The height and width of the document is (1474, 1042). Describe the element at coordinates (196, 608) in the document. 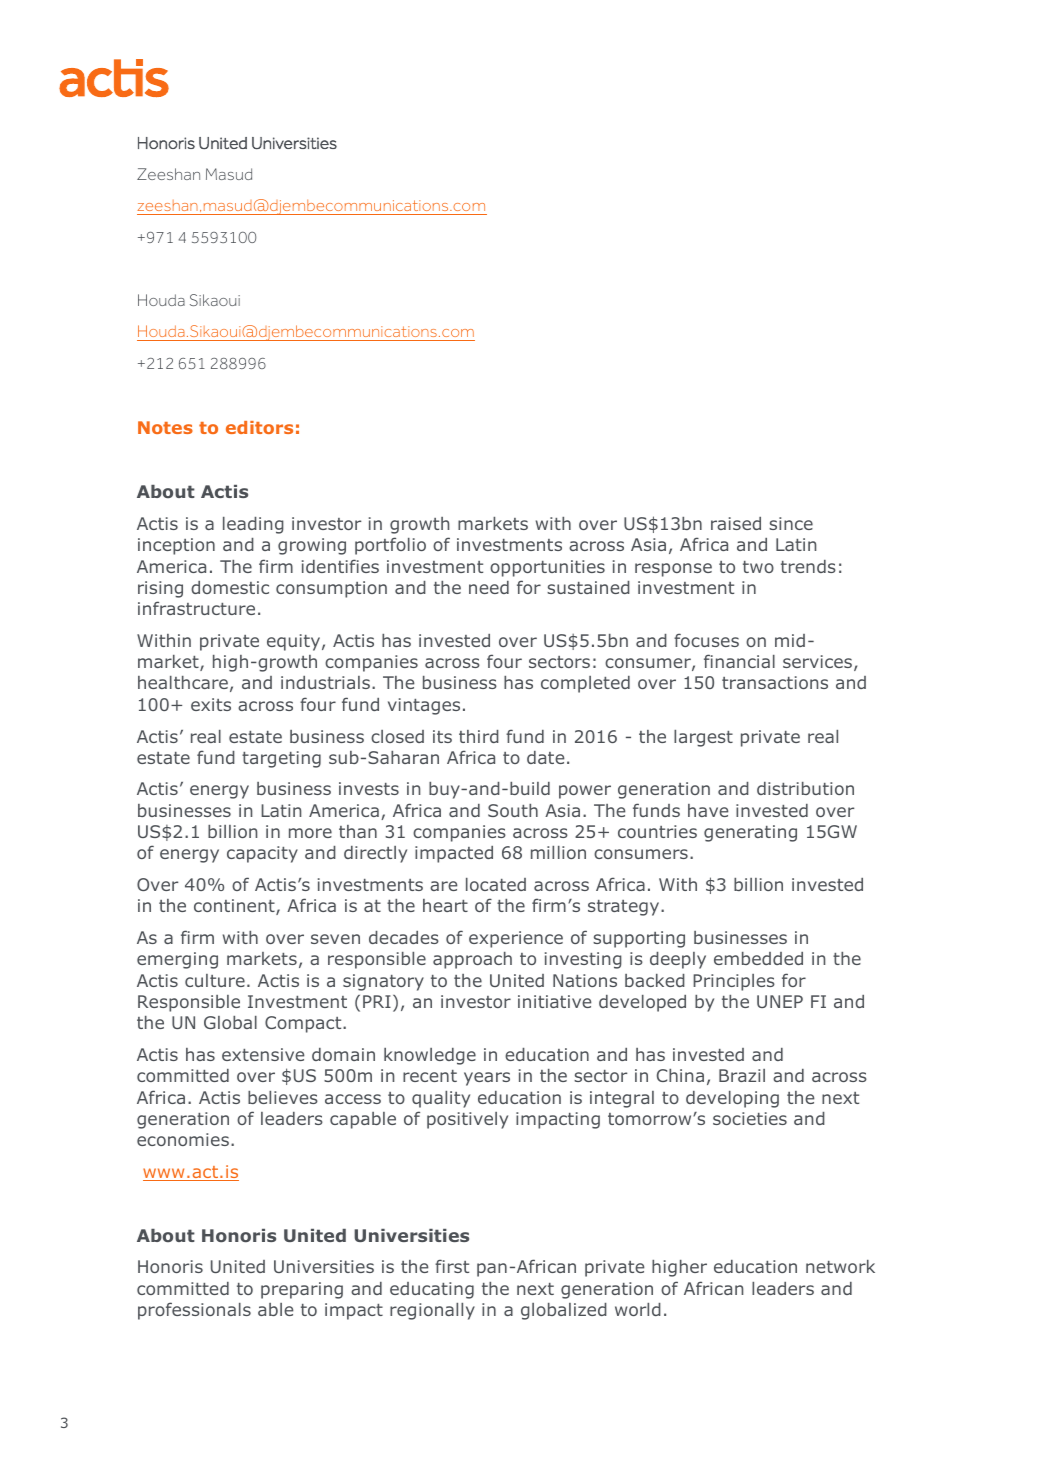

I see `infrastructure` at that location.
